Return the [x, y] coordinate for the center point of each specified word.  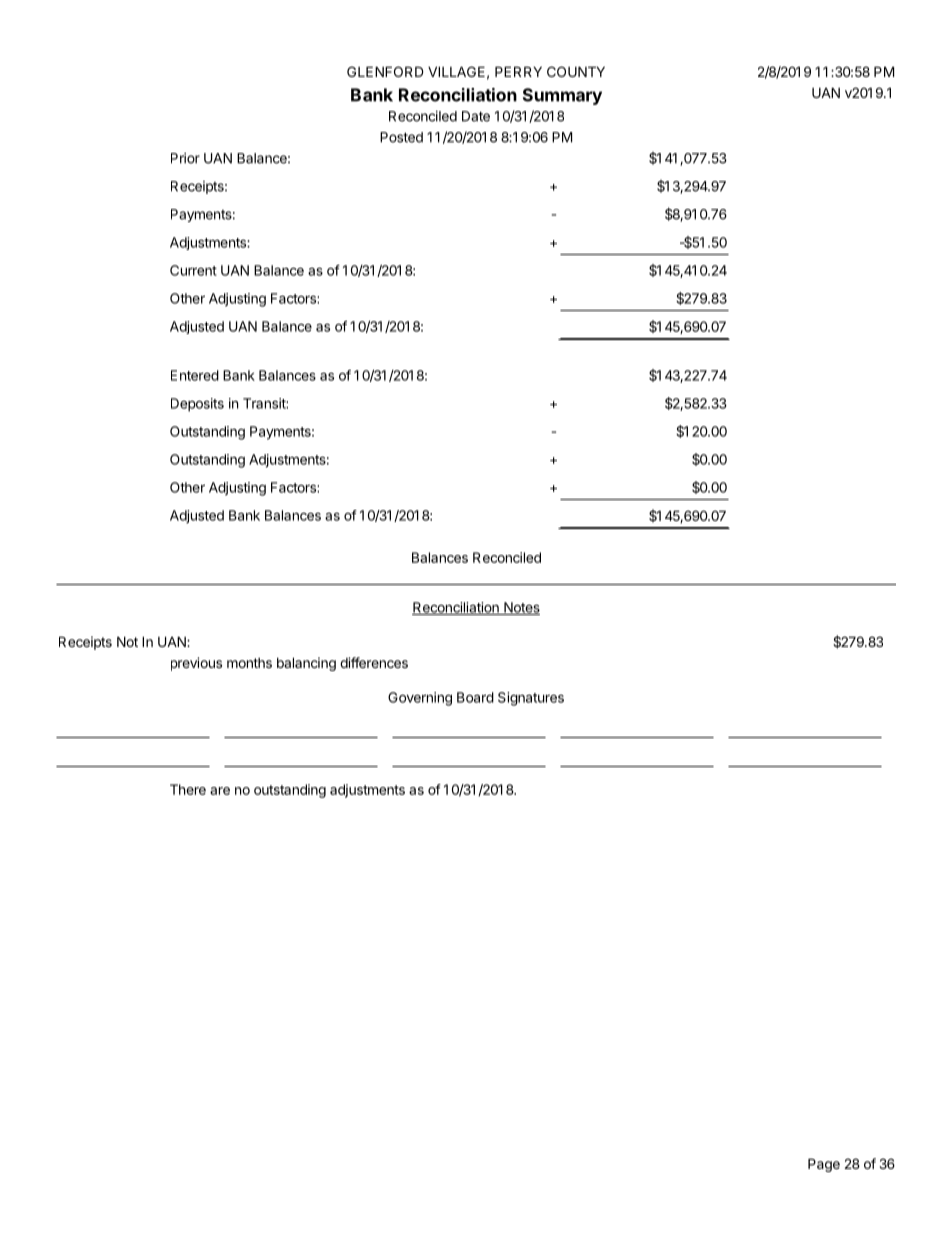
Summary [562, 96]
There [188, 789]
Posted [401, 137]
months [249, 663]
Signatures [531, 699]
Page [824, 1165]
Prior [185, 158]
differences [374, 662]
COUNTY [576, 71]
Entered [195, 375]
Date [476, 116]
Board [475, 697]
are [220, 791]
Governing [420, 699]
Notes [521, 608]
